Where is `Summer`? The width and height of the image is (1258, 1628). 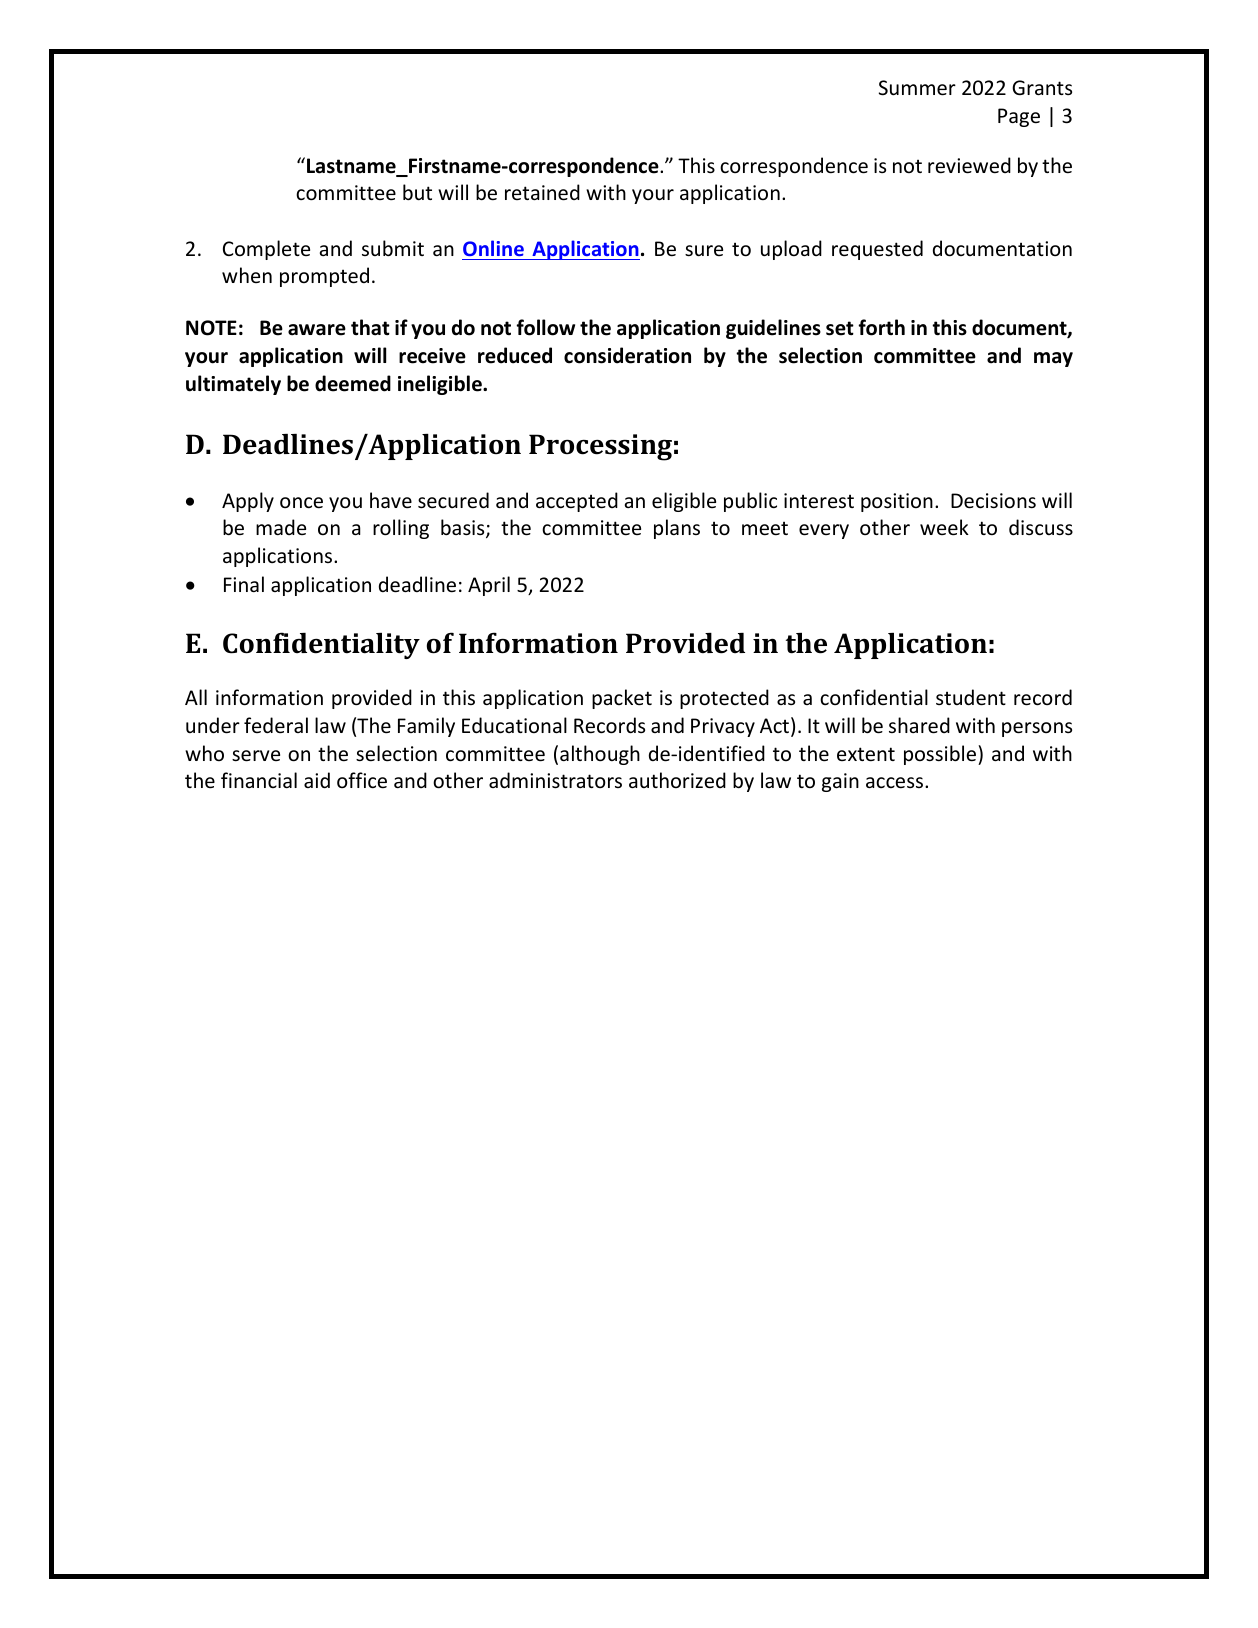
Summer is located at coordinates (917, 88).
